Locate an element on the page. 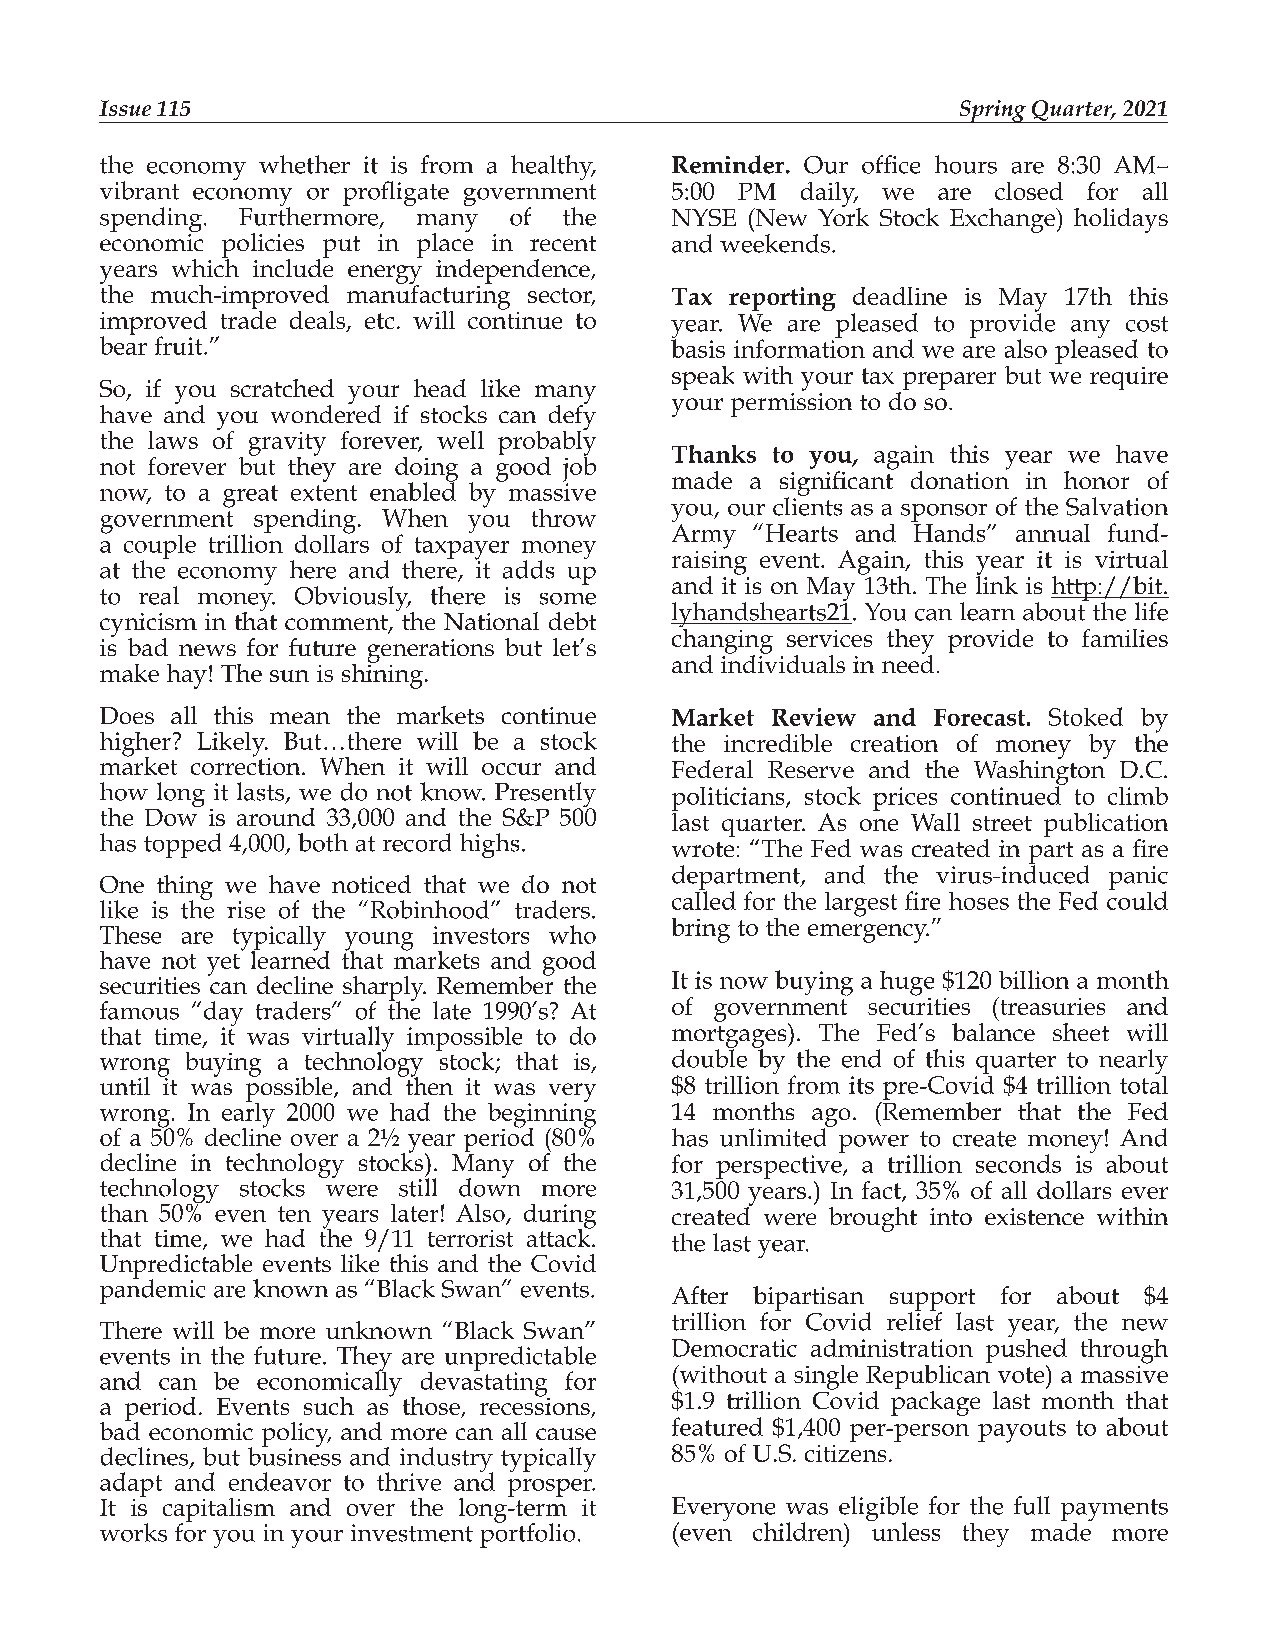  whether is located at coordinates (304, 164).
